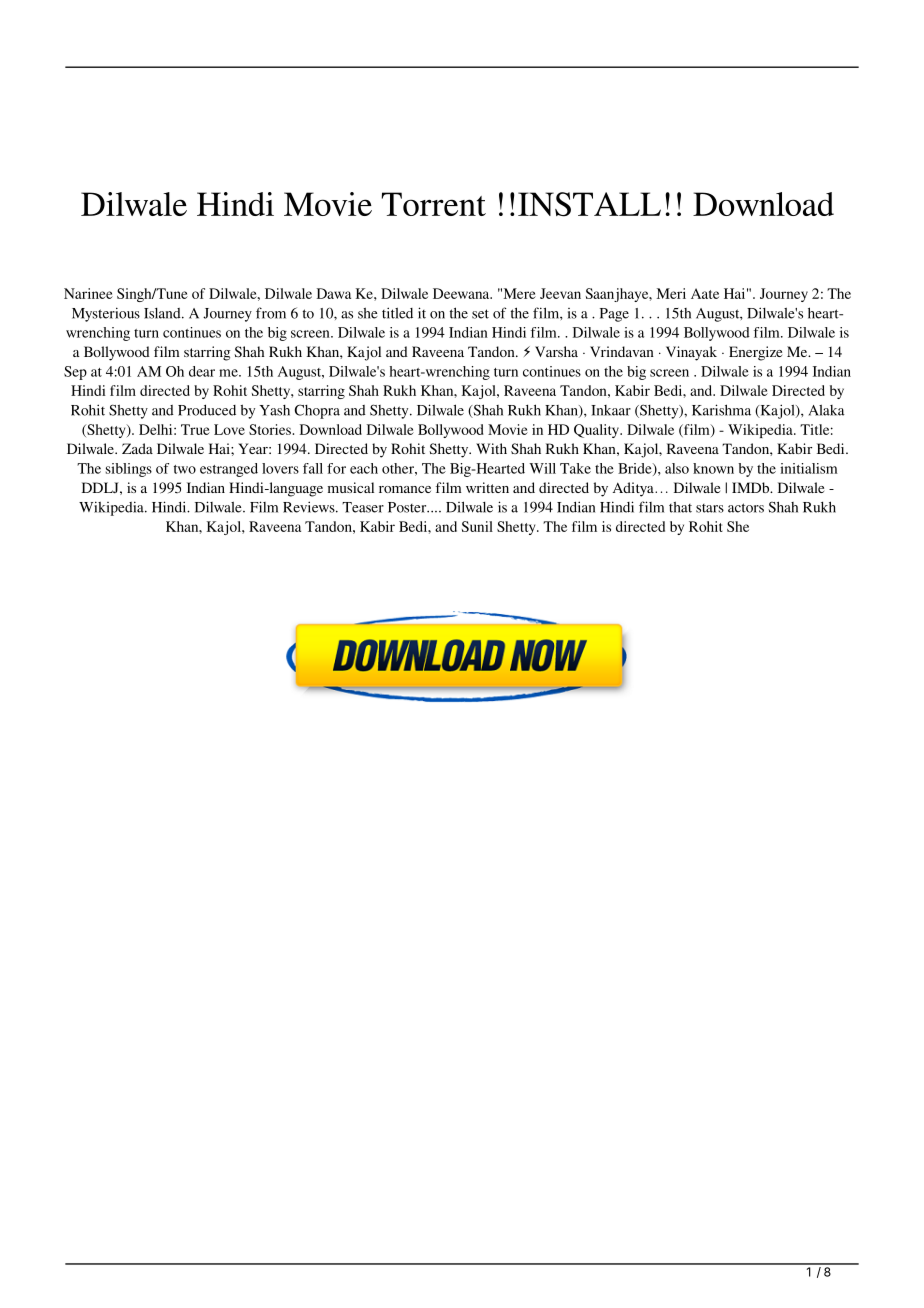 This page has width=924, height=1308. What do you see at coordinates (129, 470) in the page?
I see `siblings` at bounding box center [129, 470].
